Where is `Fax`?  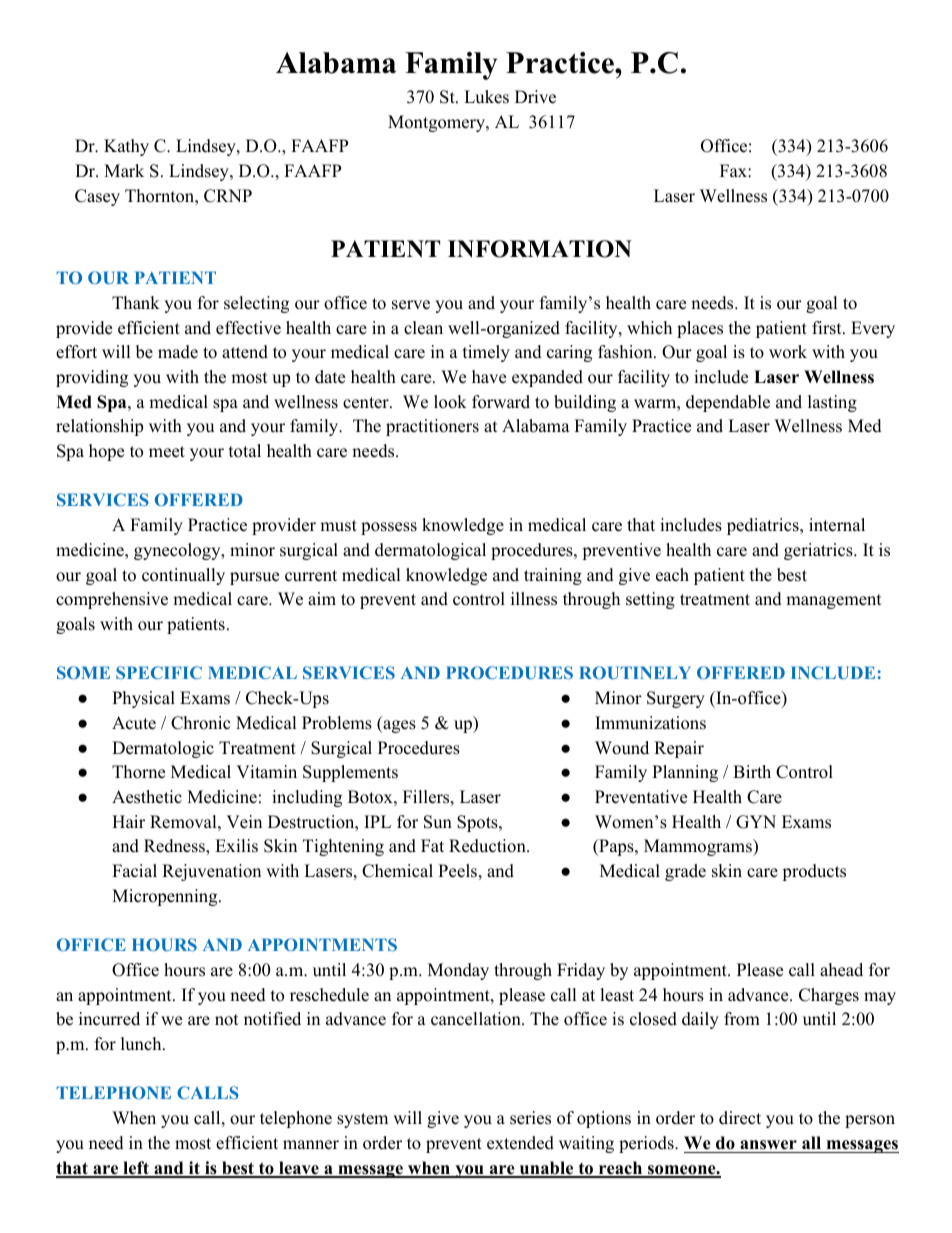 Fax is located at coordinates (734, 170).
